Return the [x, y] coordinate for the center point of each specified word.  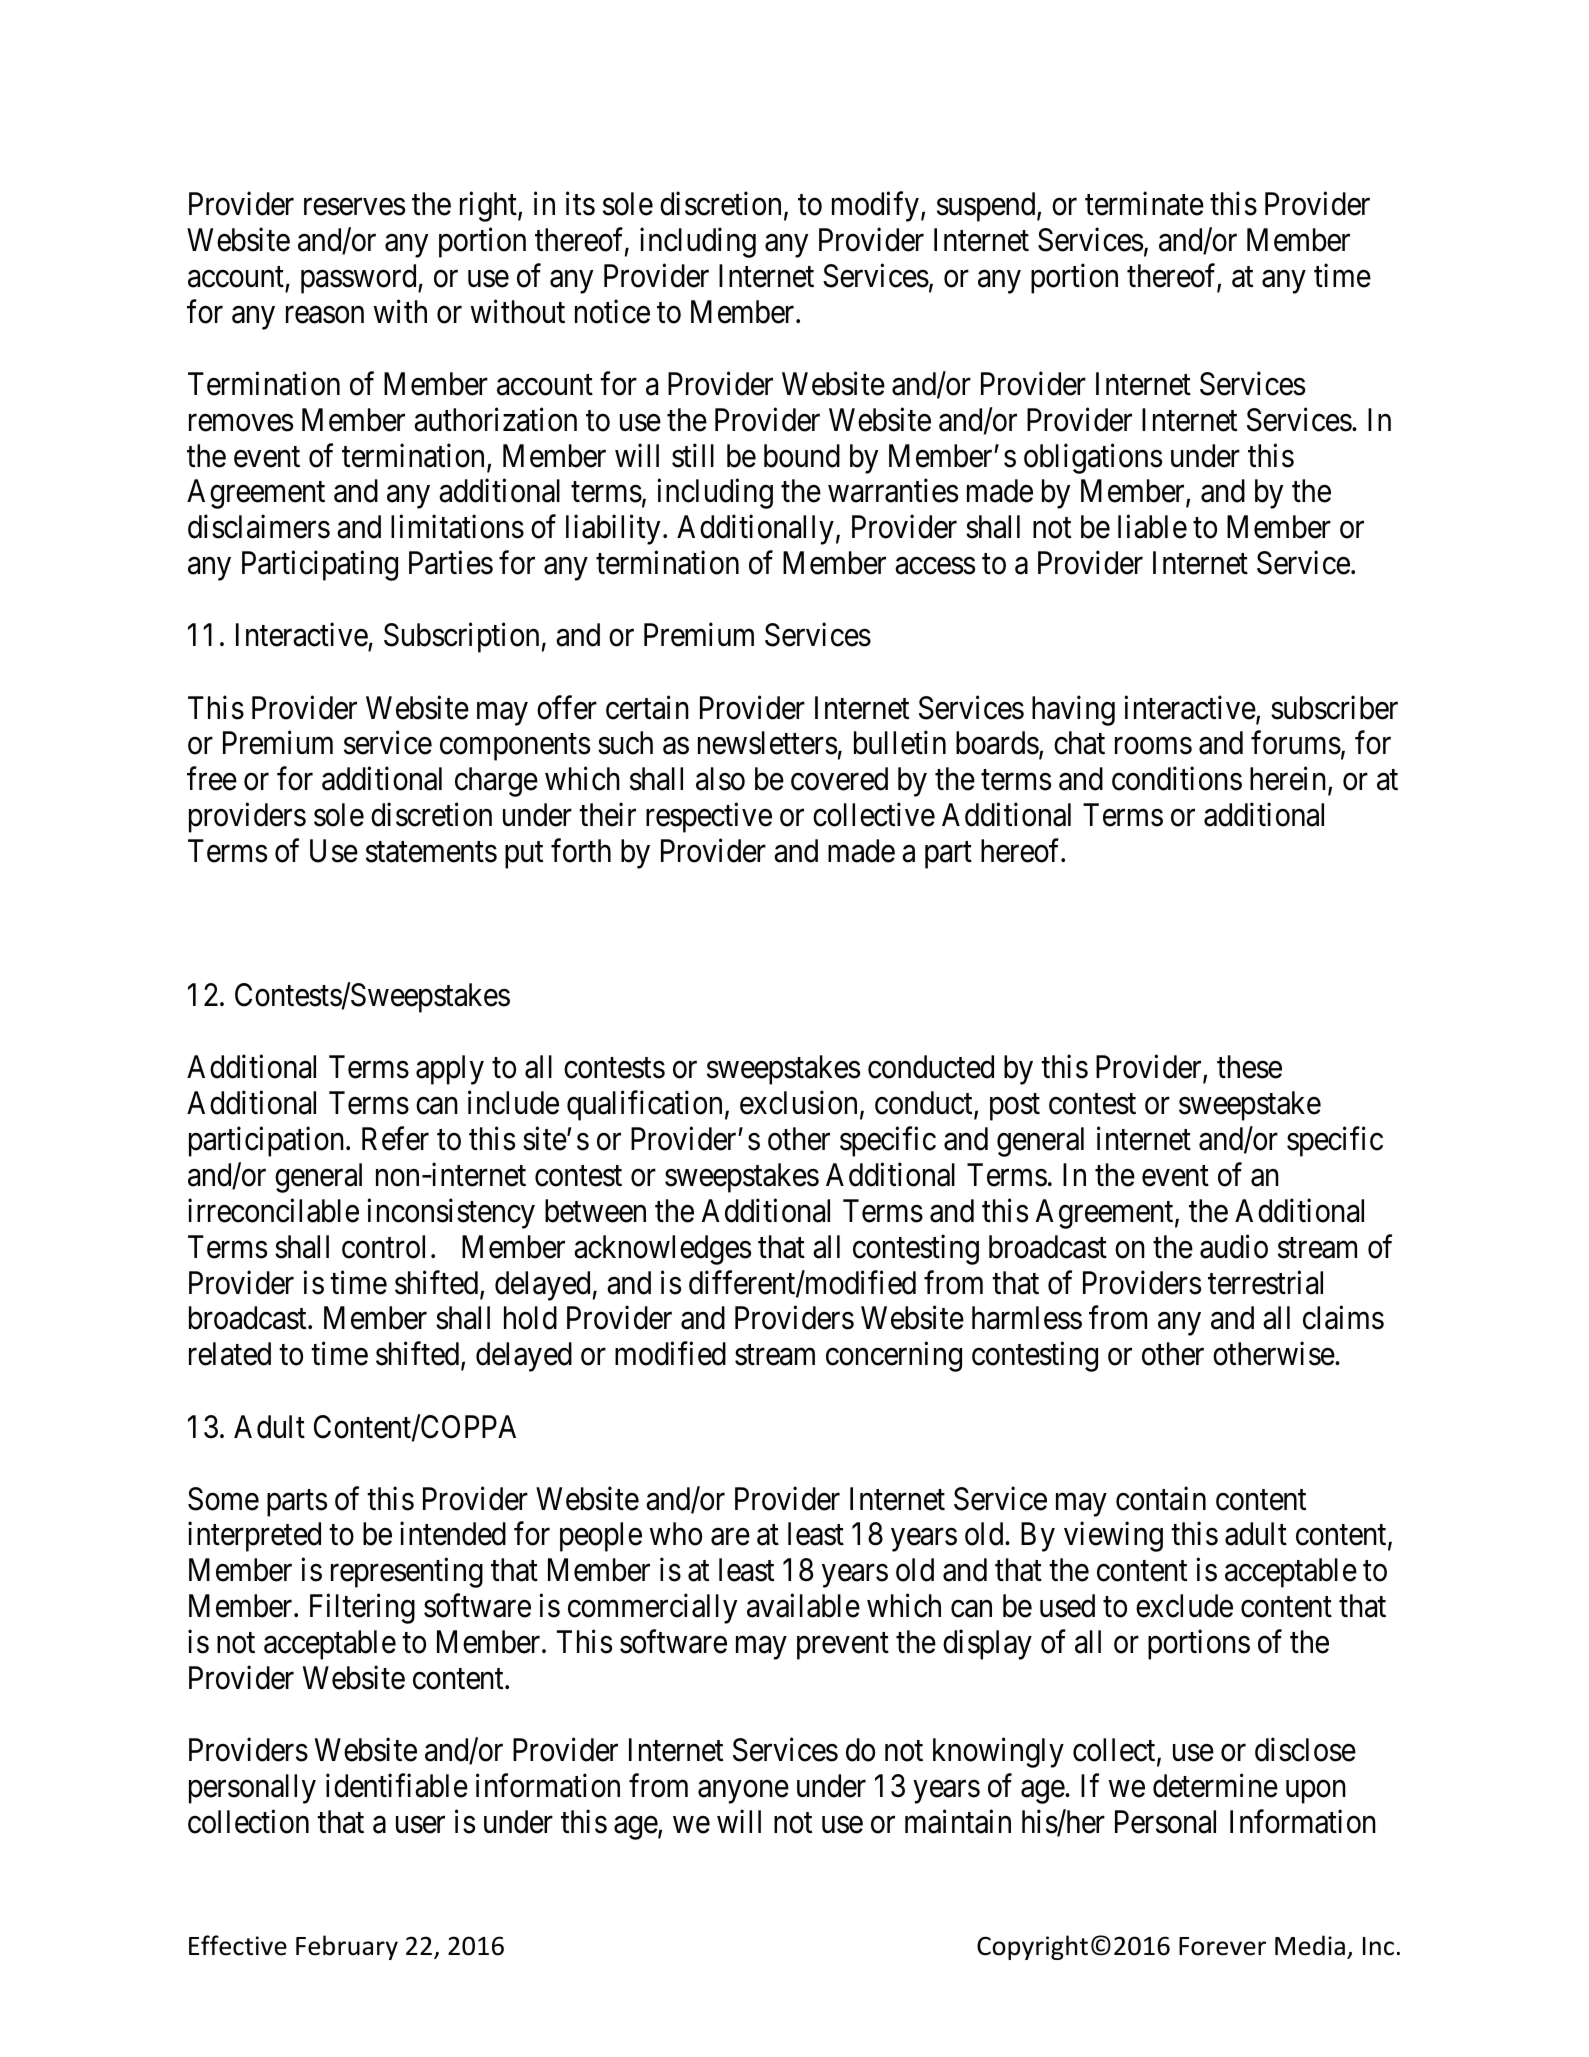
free [212, 779]
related [230, 1354]
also [720, 779]
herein [1289, 780]
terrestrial [1265, 1282]
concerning [894, 1357]
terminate [1144, 204]
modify [875, 207]
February [347, 1947]
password [360, 279]
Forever [1222, 1946]
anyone [743, 1792]
